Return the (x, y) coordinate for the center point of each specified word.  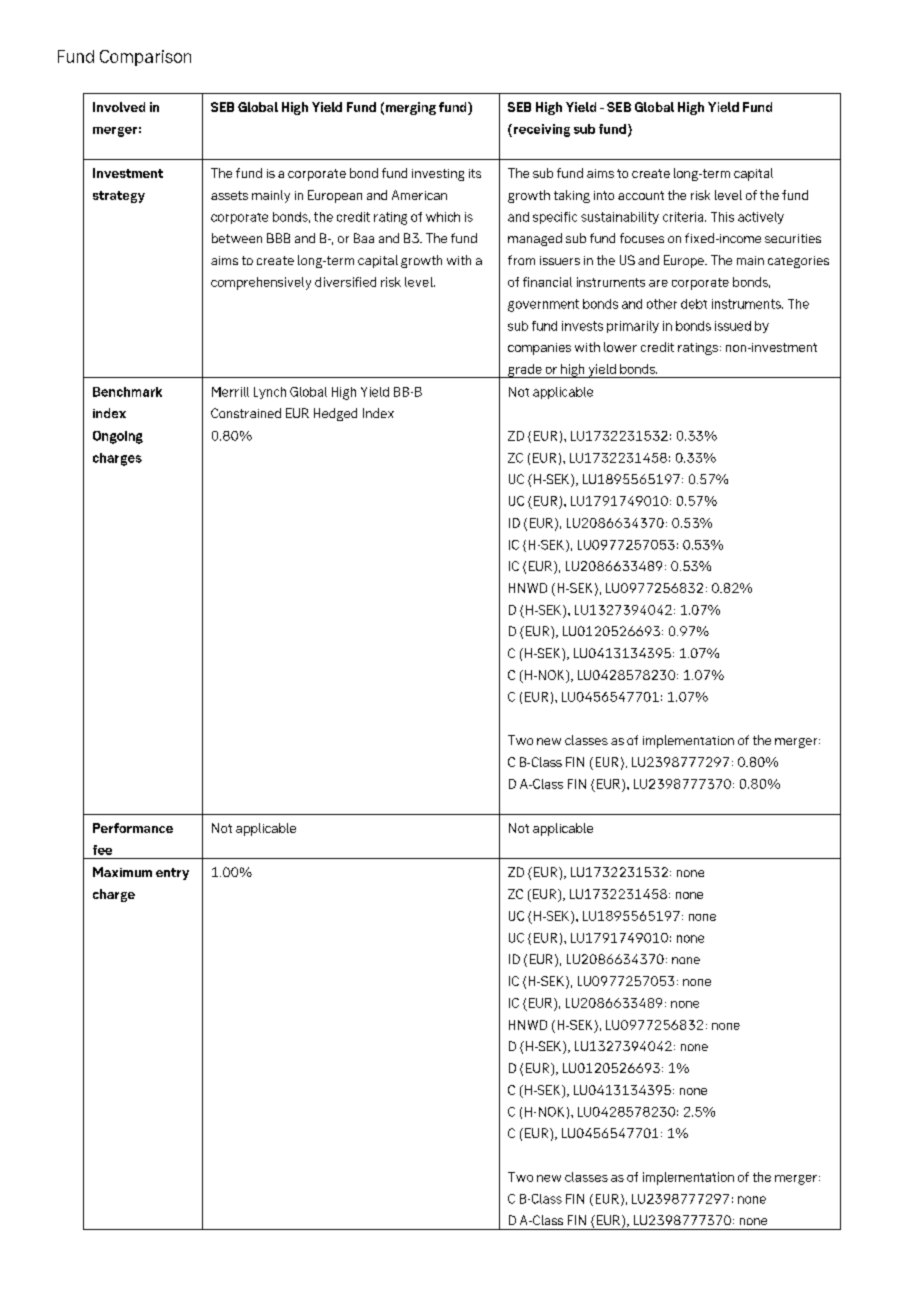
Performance (133, 828)
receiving (542, 130)
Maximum (122, 872)
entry (172, 874)
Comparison (145, 58)
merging (411, 108)
